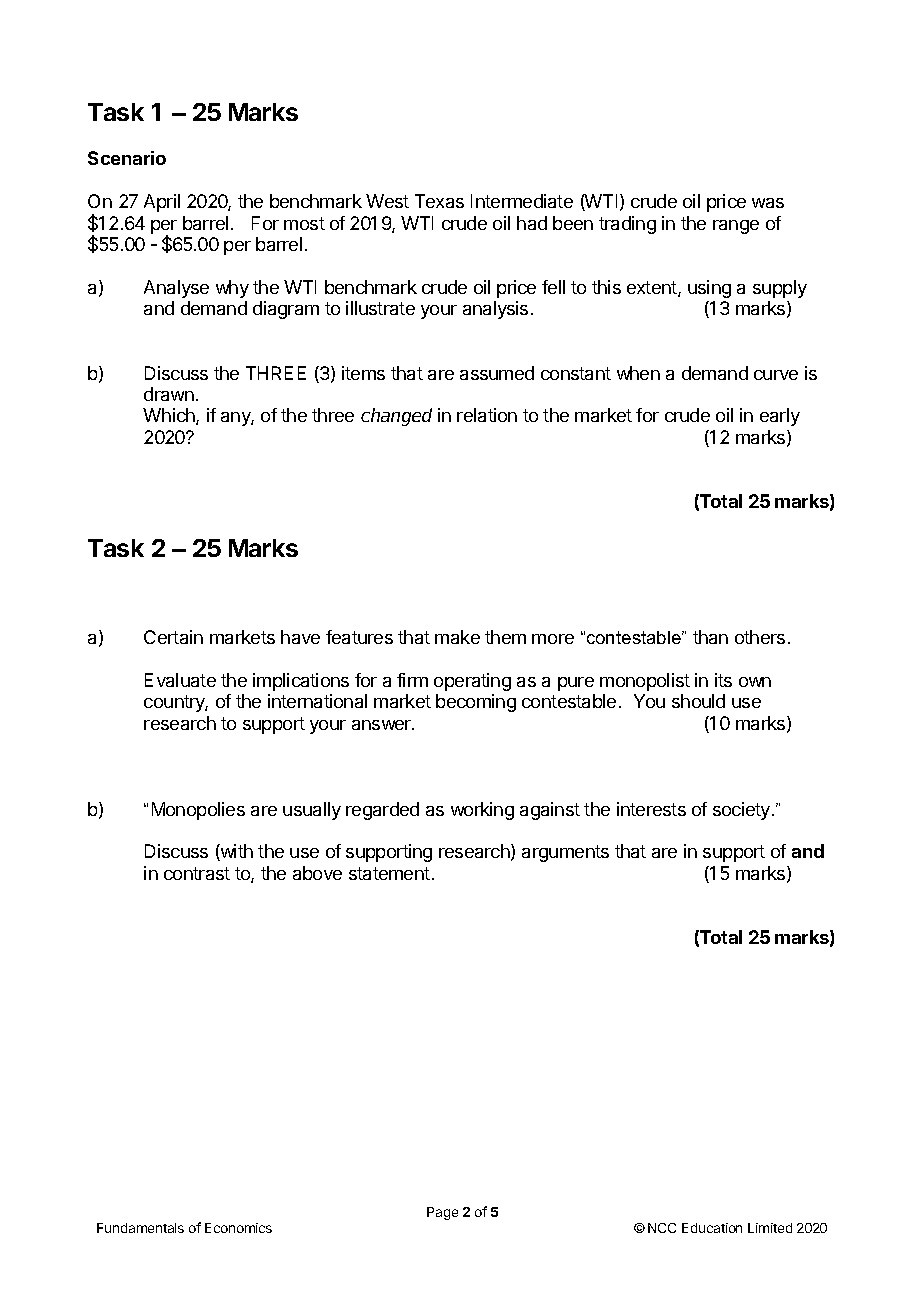 Image resolution: width=924 pixels, height=1308 pixels. What do you see at coordinates (197, 873) in the screenshot?
I see `contrast` at bounding box center [197, 873].
